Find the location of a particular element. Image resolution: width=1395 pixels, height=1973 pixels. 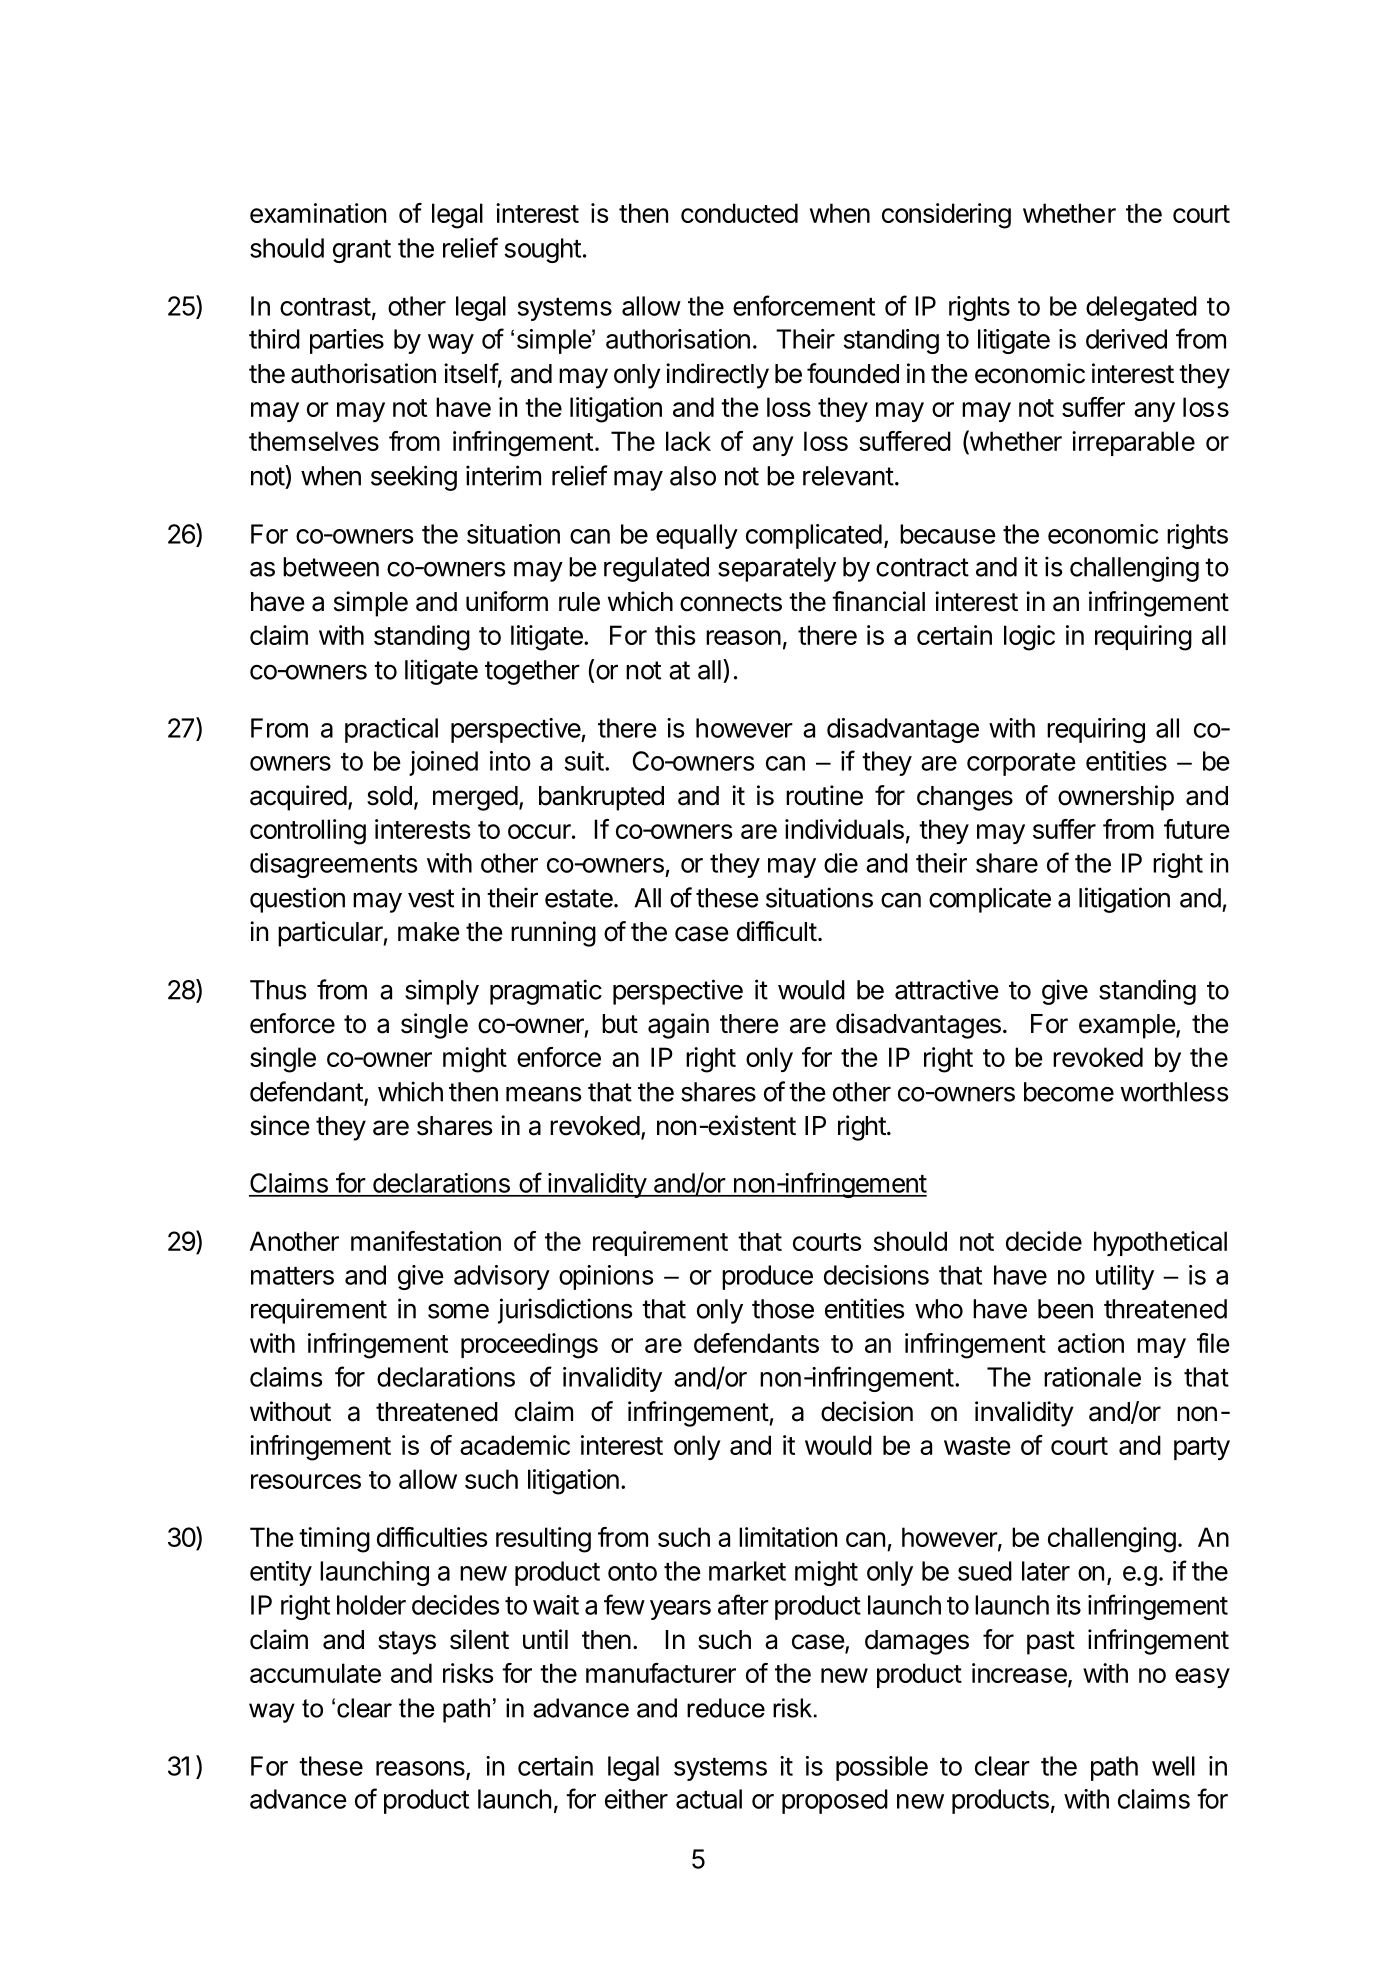

resources is located at coordinates (306, 1481).
